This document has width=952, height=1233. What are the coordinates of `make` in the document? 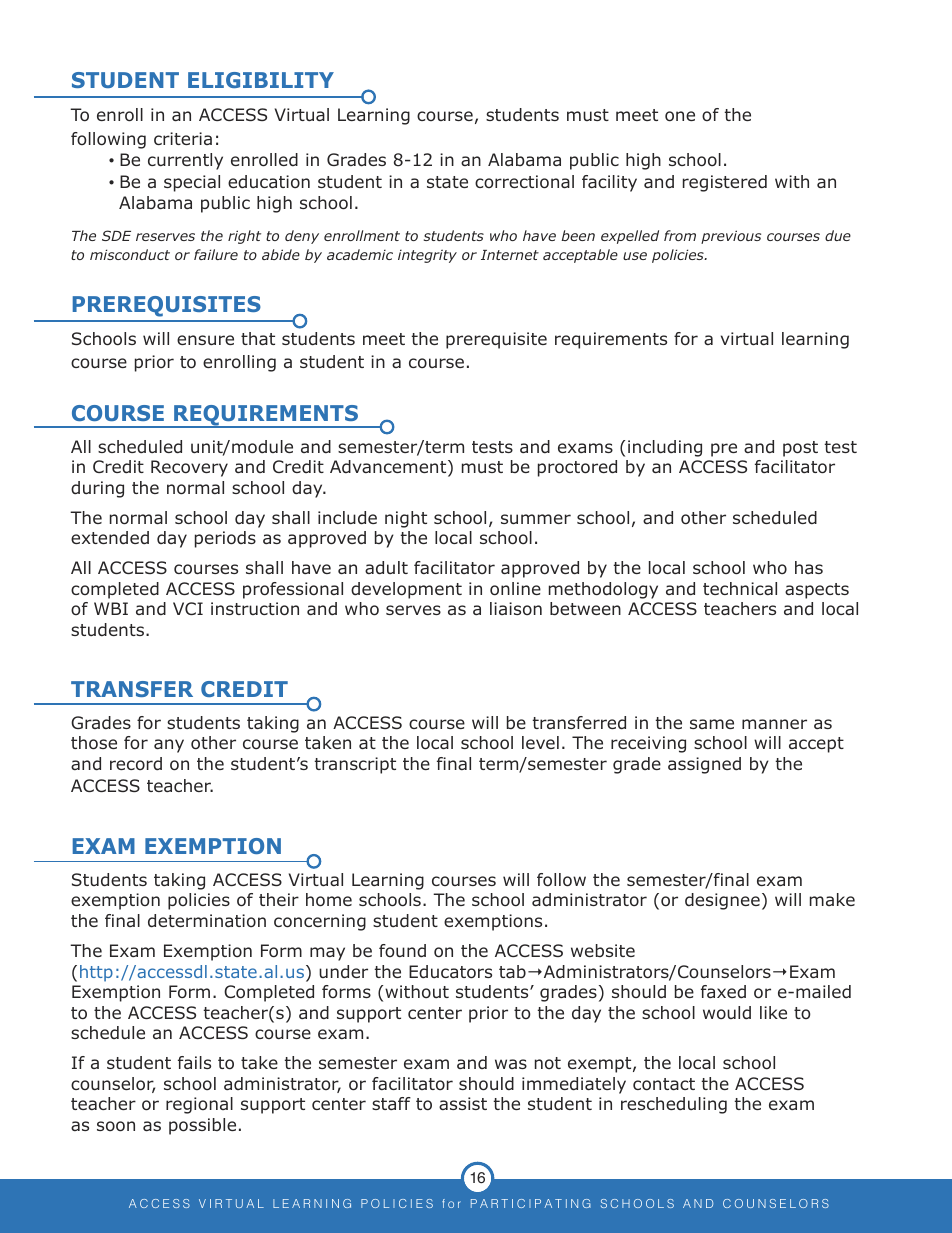 It's located at (832, 899).
